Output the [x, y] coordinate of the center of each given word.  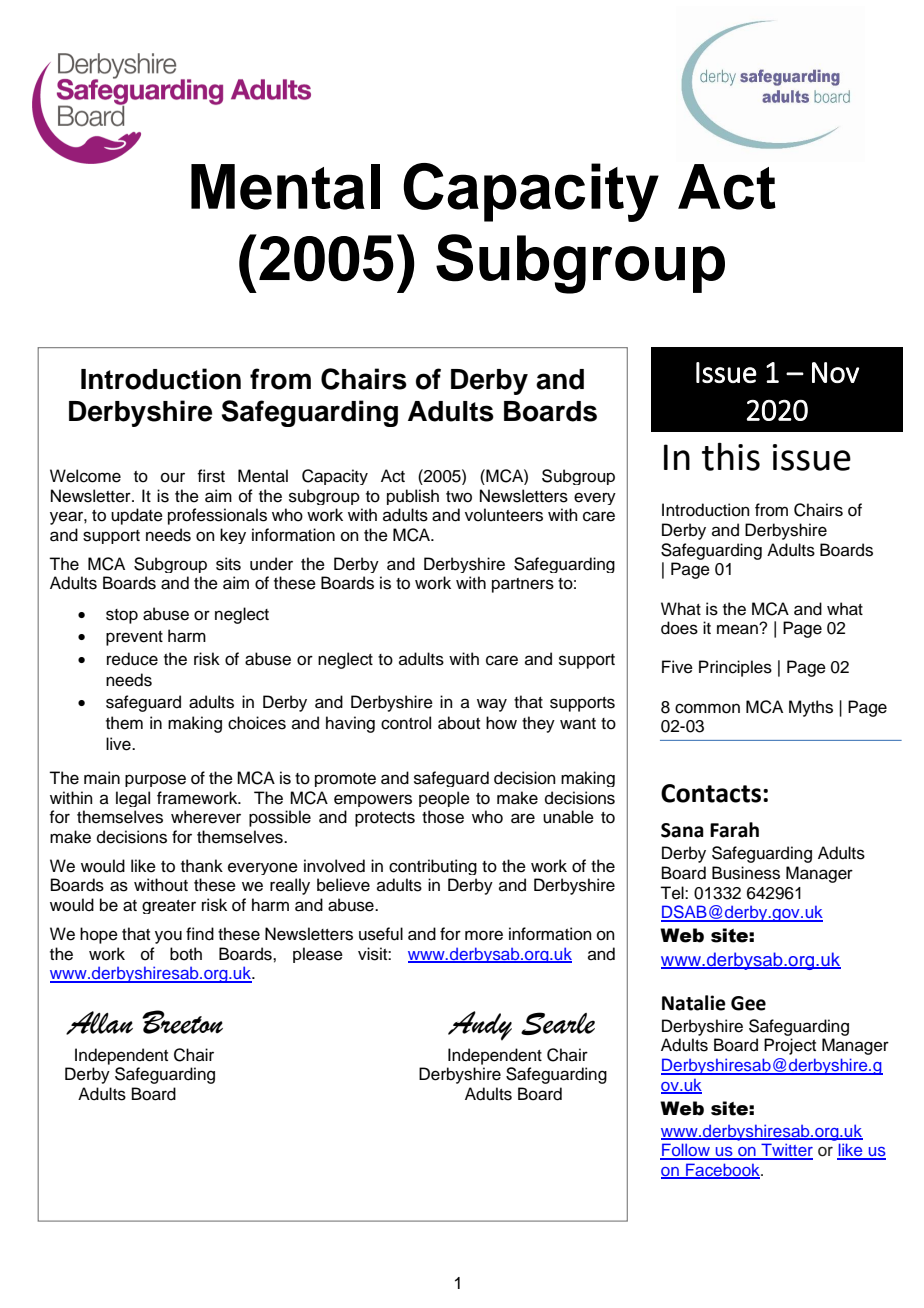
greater [169, 907]
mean [738, 629]
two [459, 497]
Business [746, 873]
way [492, 705]
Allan [99, 1023]
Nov [835, 372]
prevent [134, 638]
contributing [433, 867]
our [173, 478]
